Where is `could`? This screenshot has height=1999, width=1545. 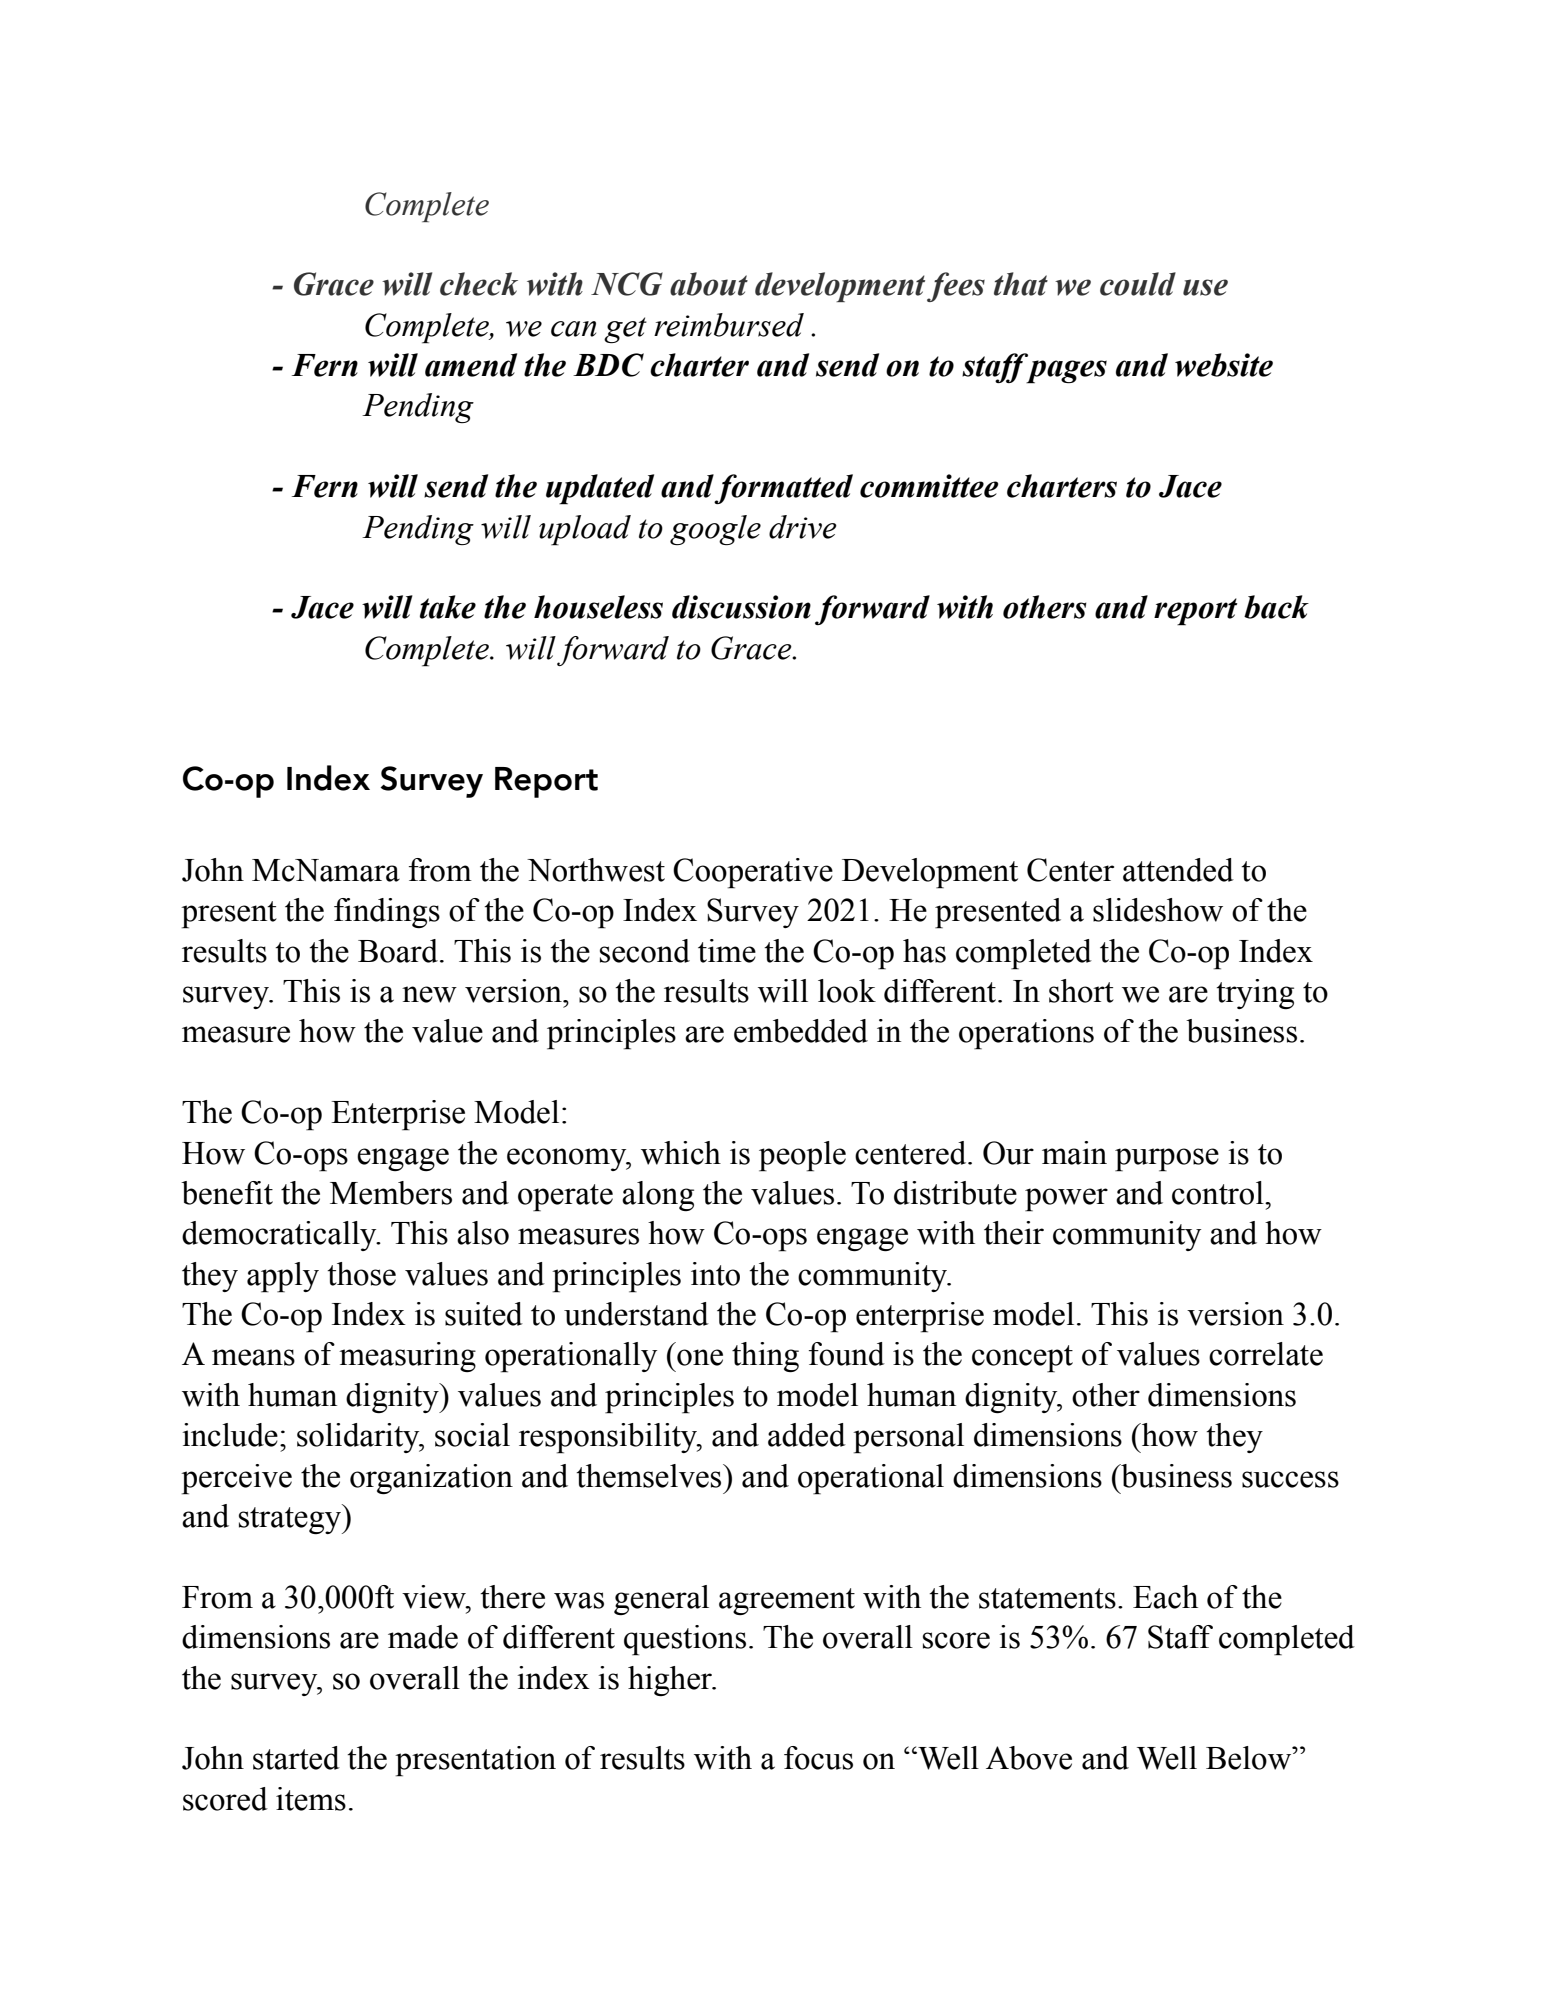
could is located at coordinates (1138, 284).
